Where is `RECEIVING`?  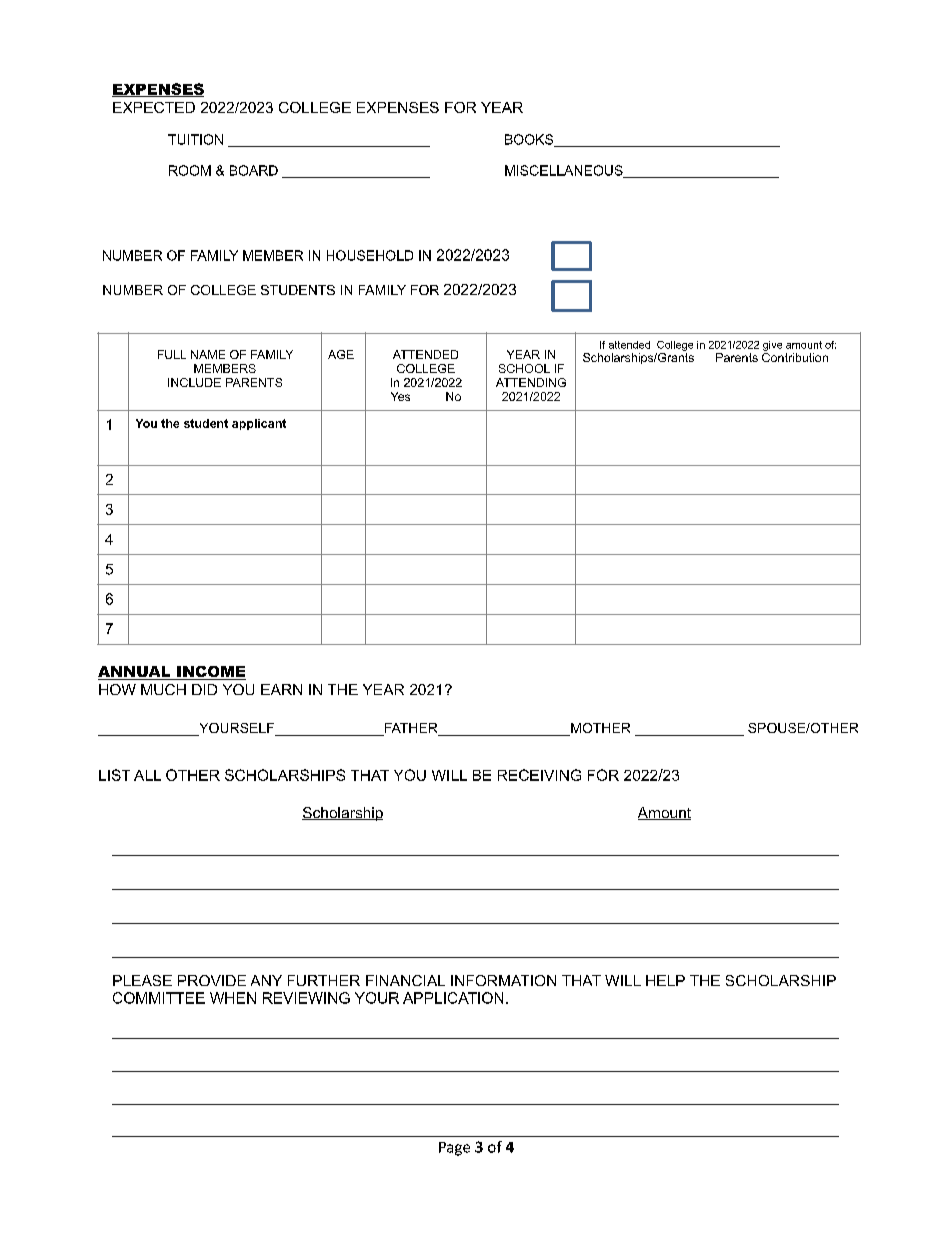
RECEIVING is located at coordinates (539, 775).
